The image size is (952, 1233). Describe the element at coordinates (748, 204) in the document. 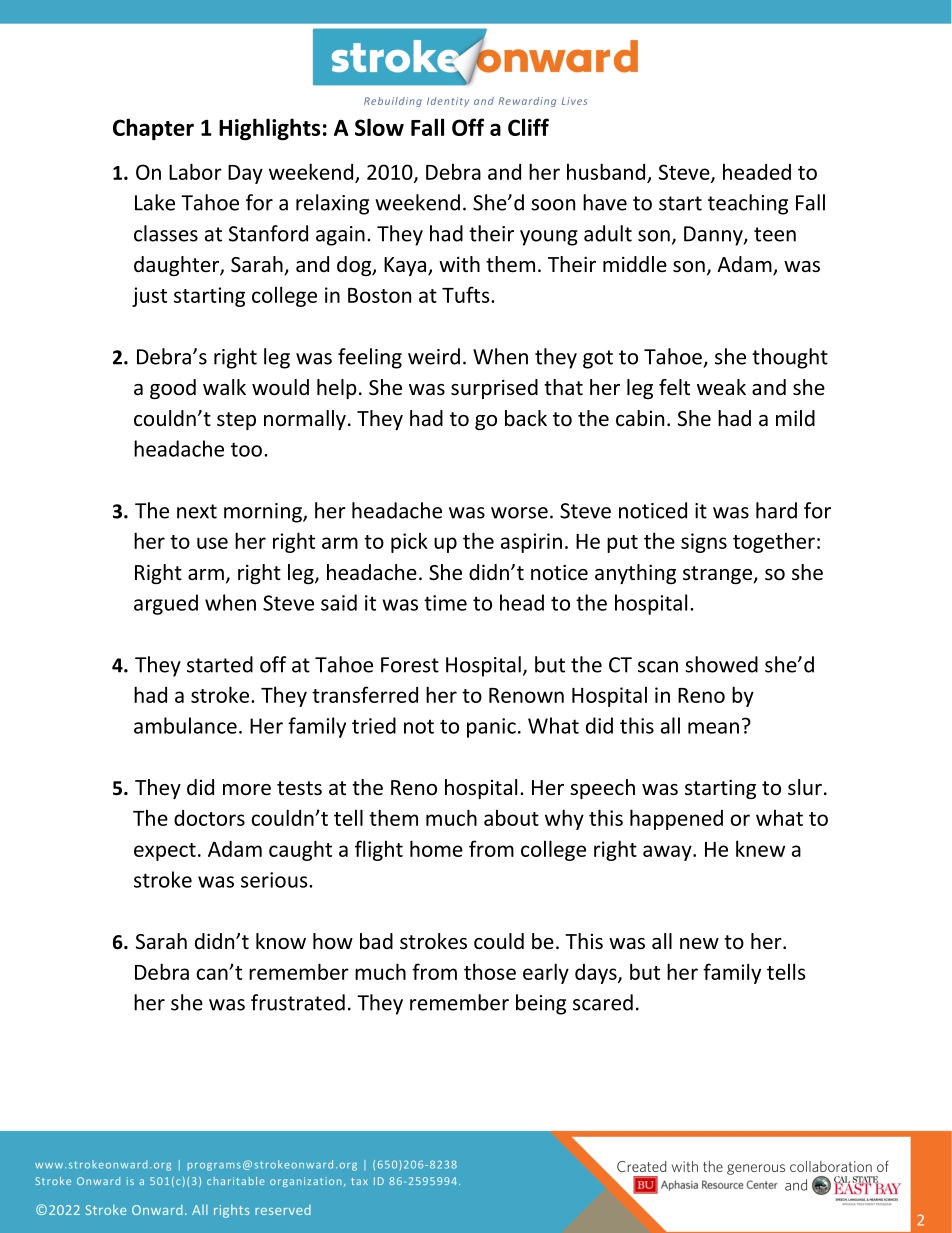

I see `teaching` at that location.
